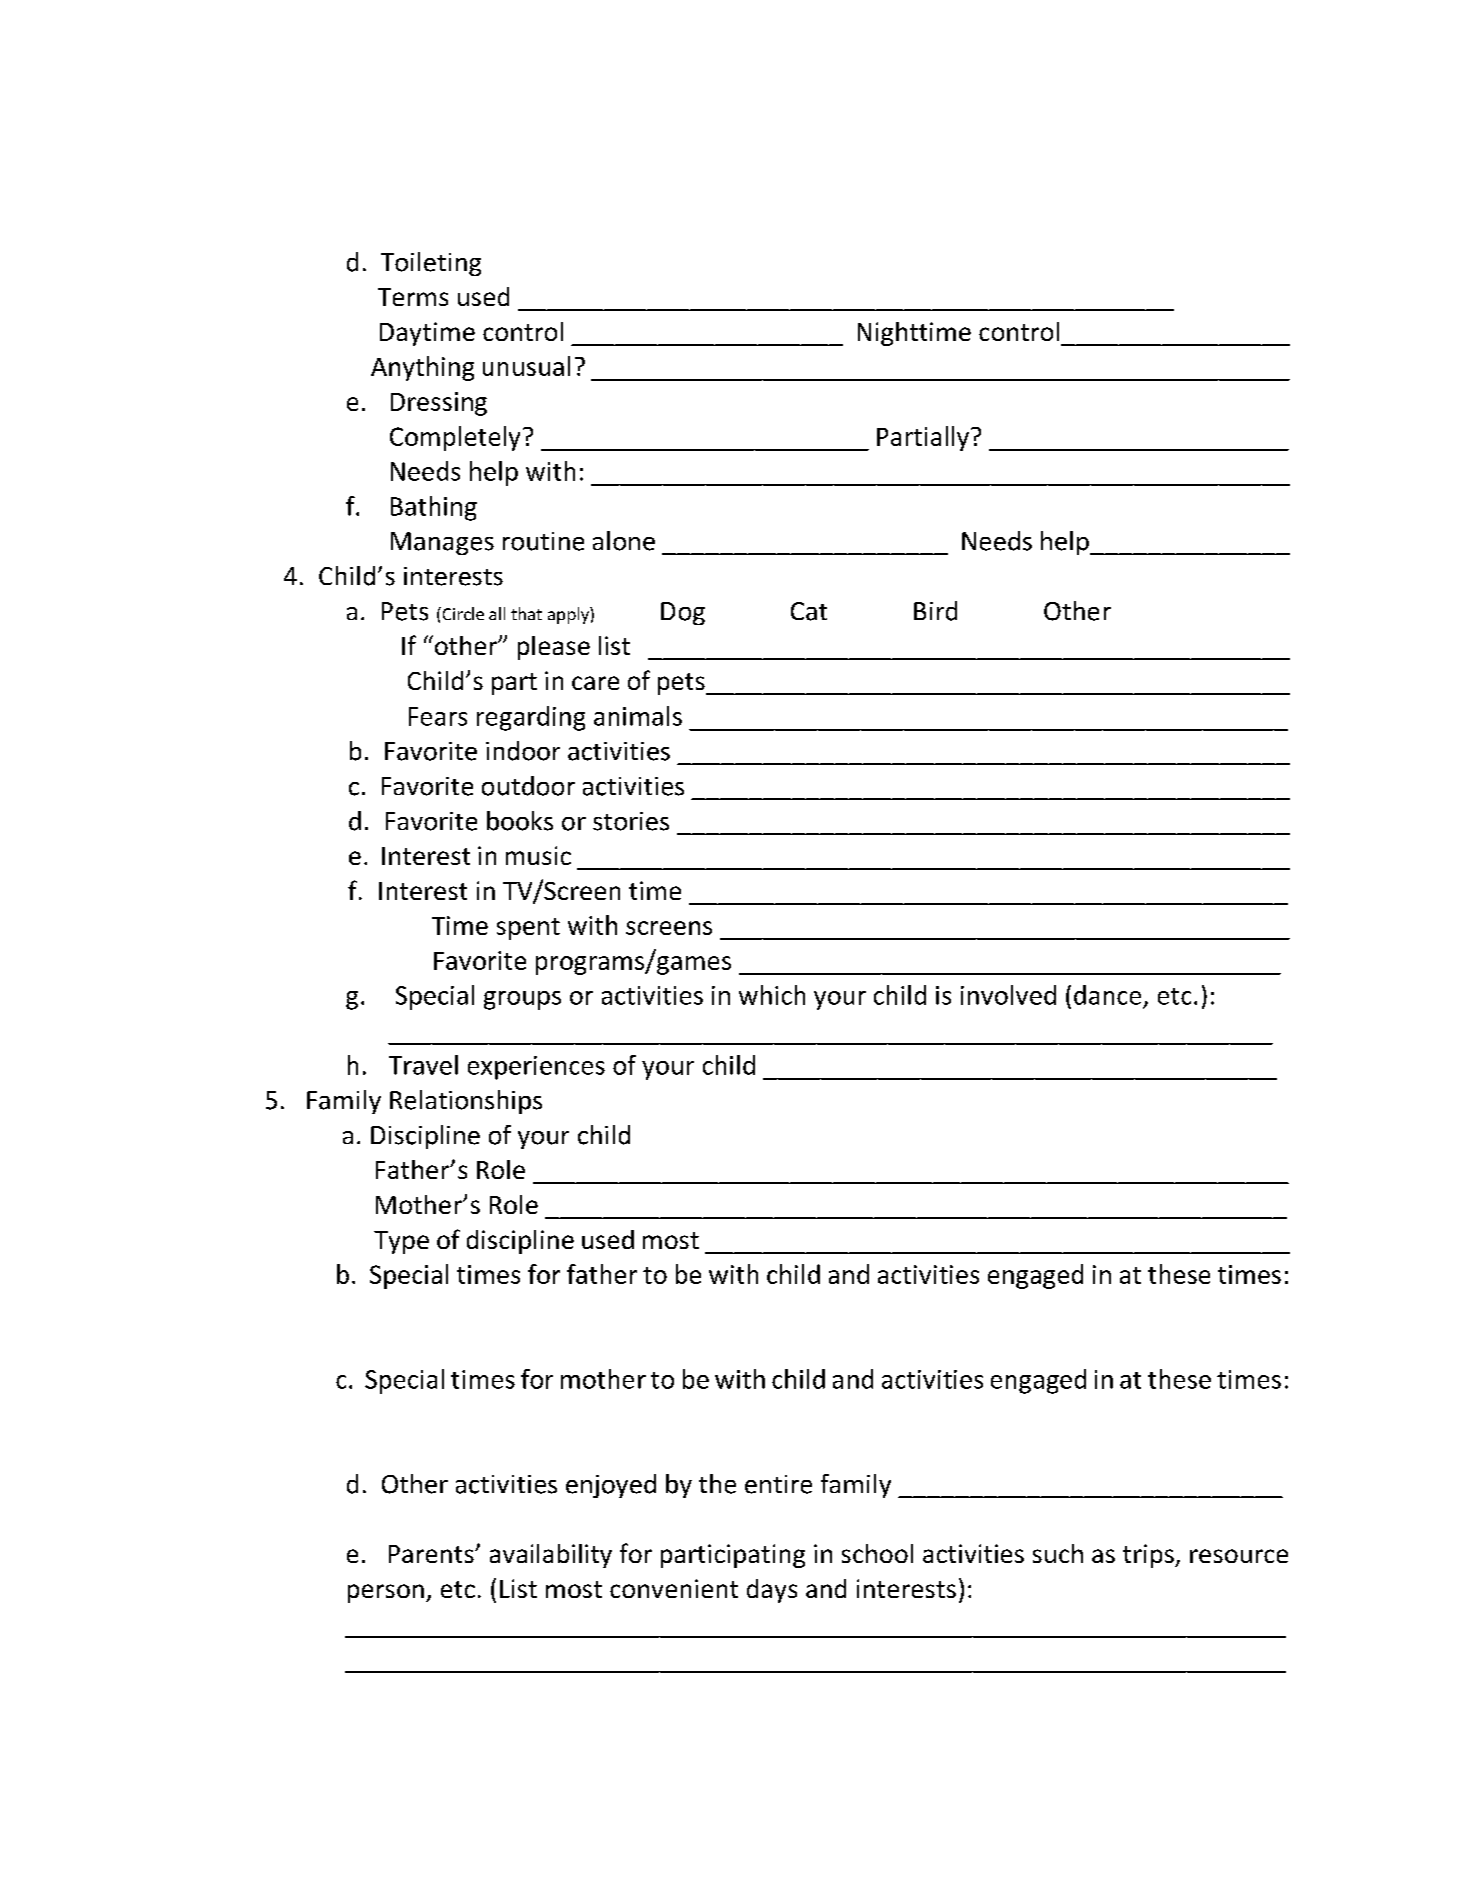  I want to click on Bird, so click(935, 611).
